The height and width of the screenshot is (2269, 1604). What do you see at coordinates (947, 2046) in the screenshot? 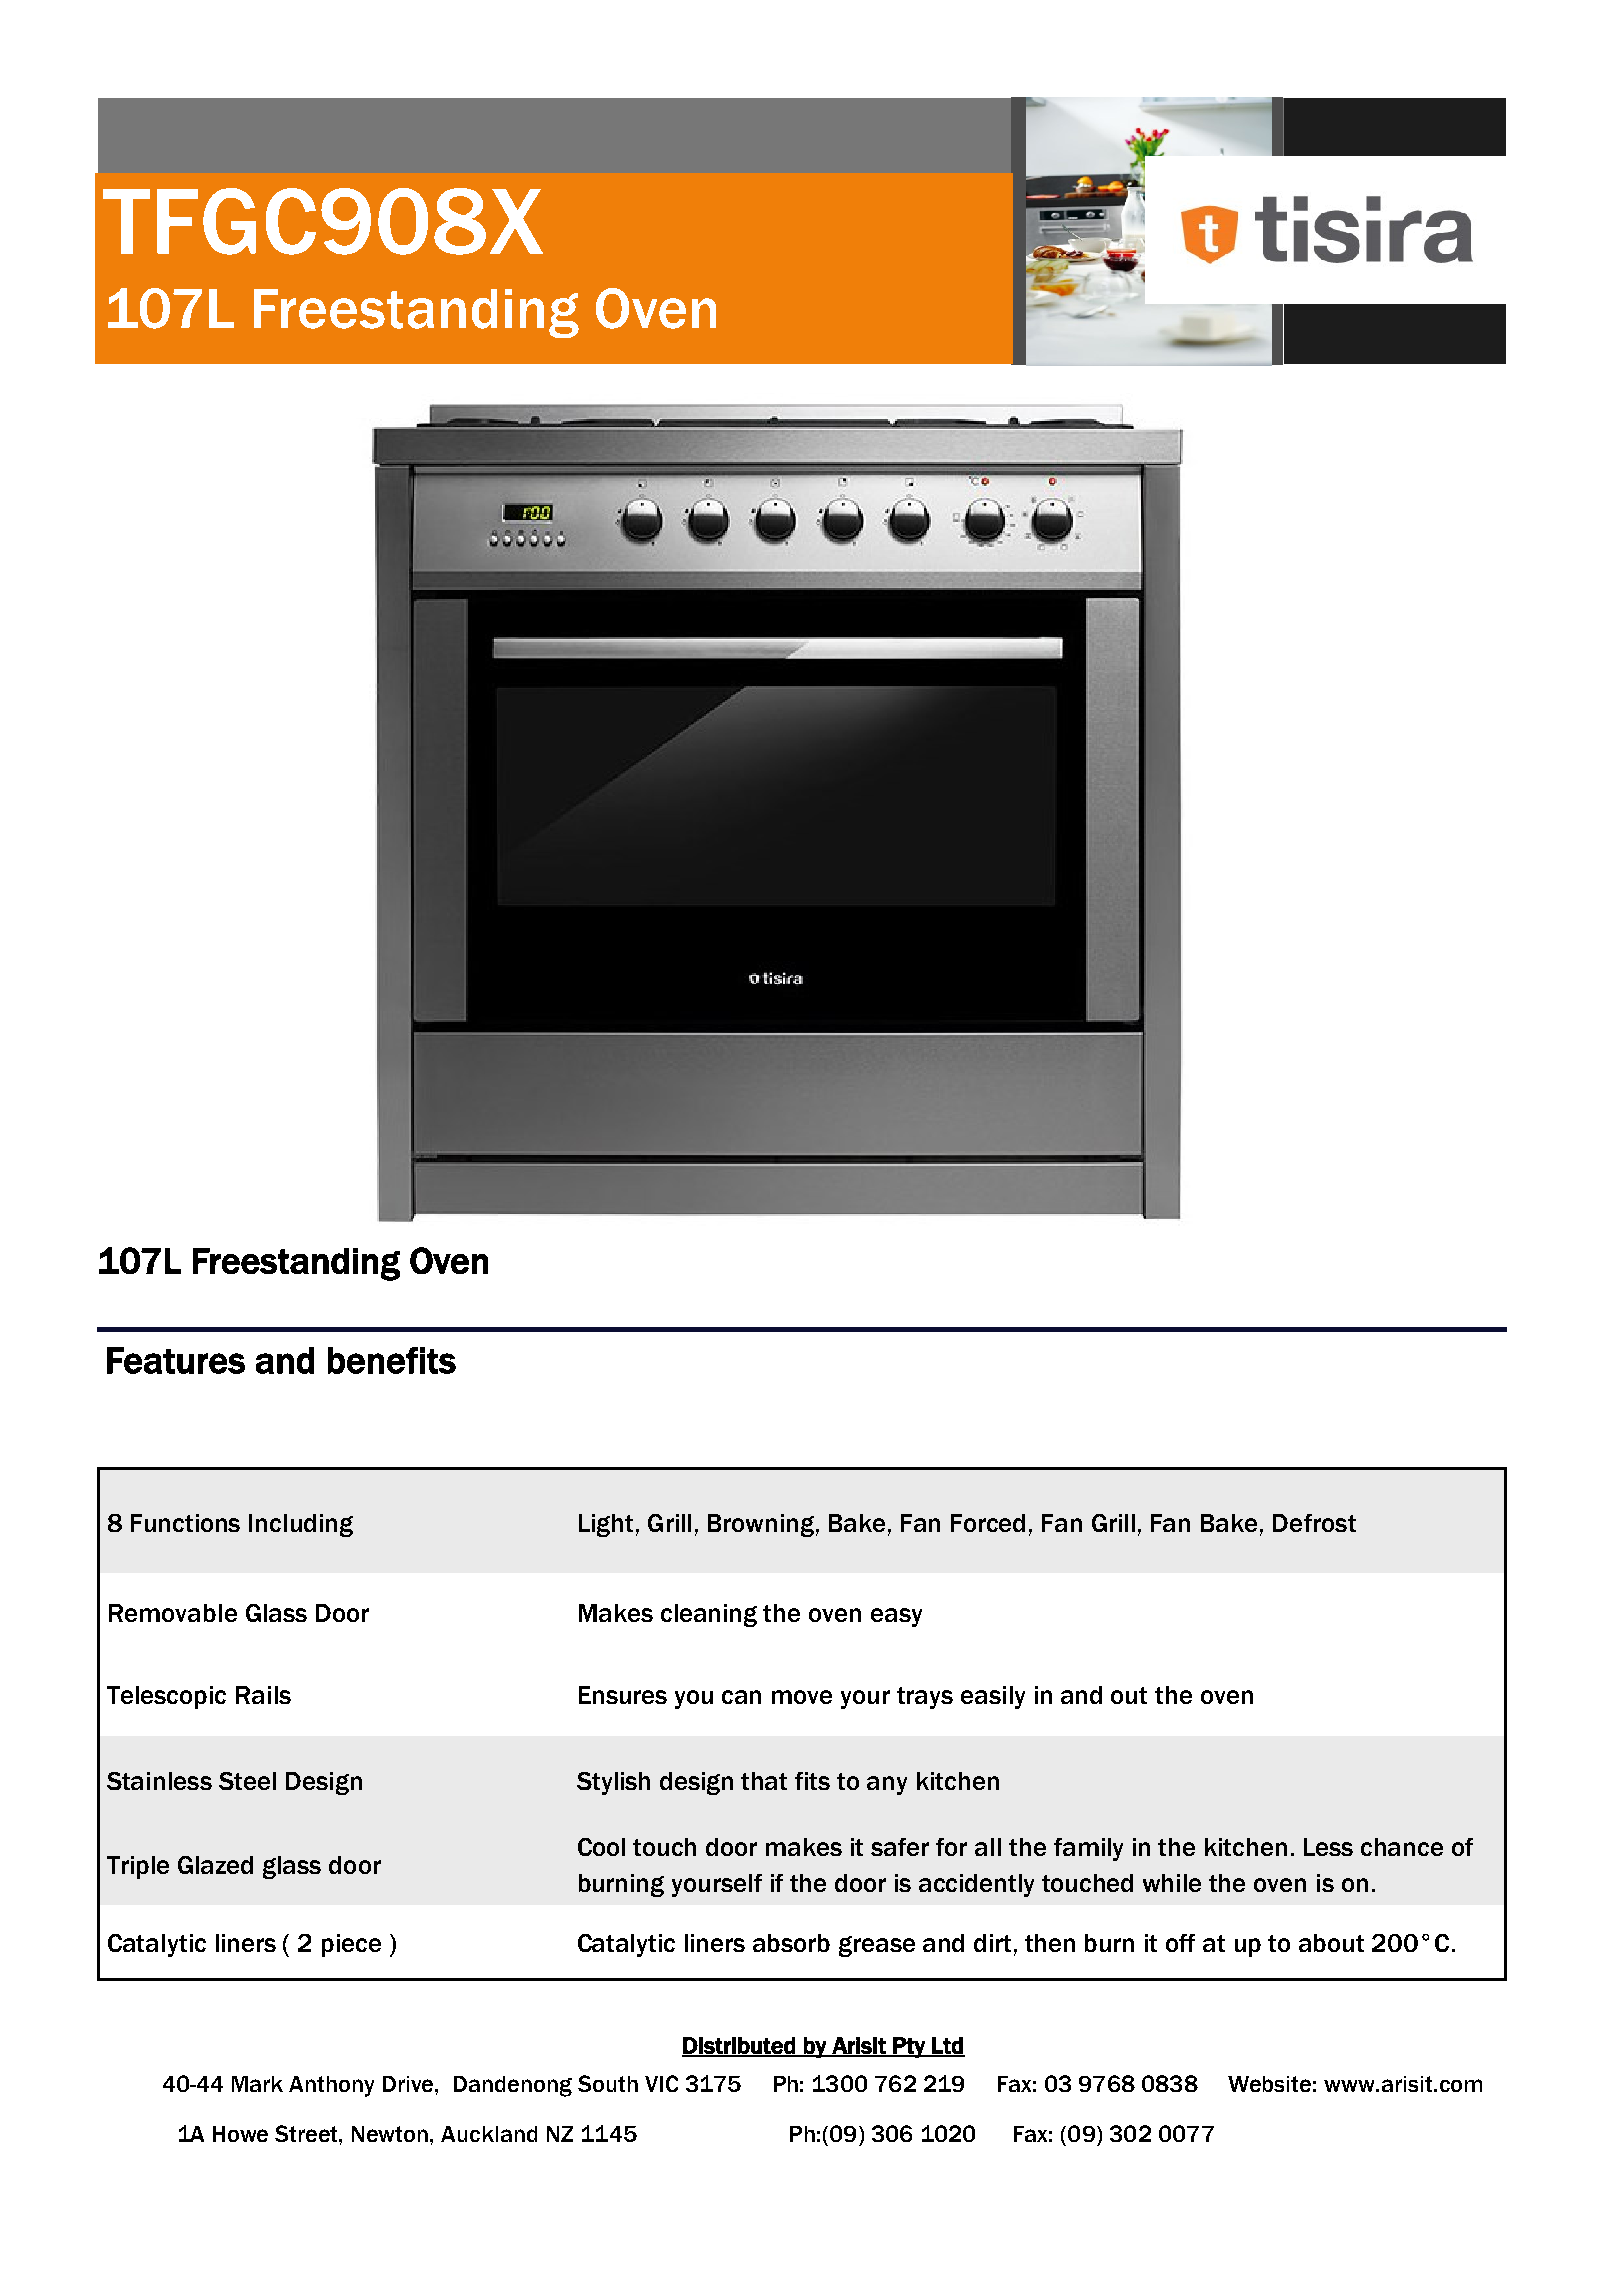
I see `Ltd` at bounding box center [947, 2046].
